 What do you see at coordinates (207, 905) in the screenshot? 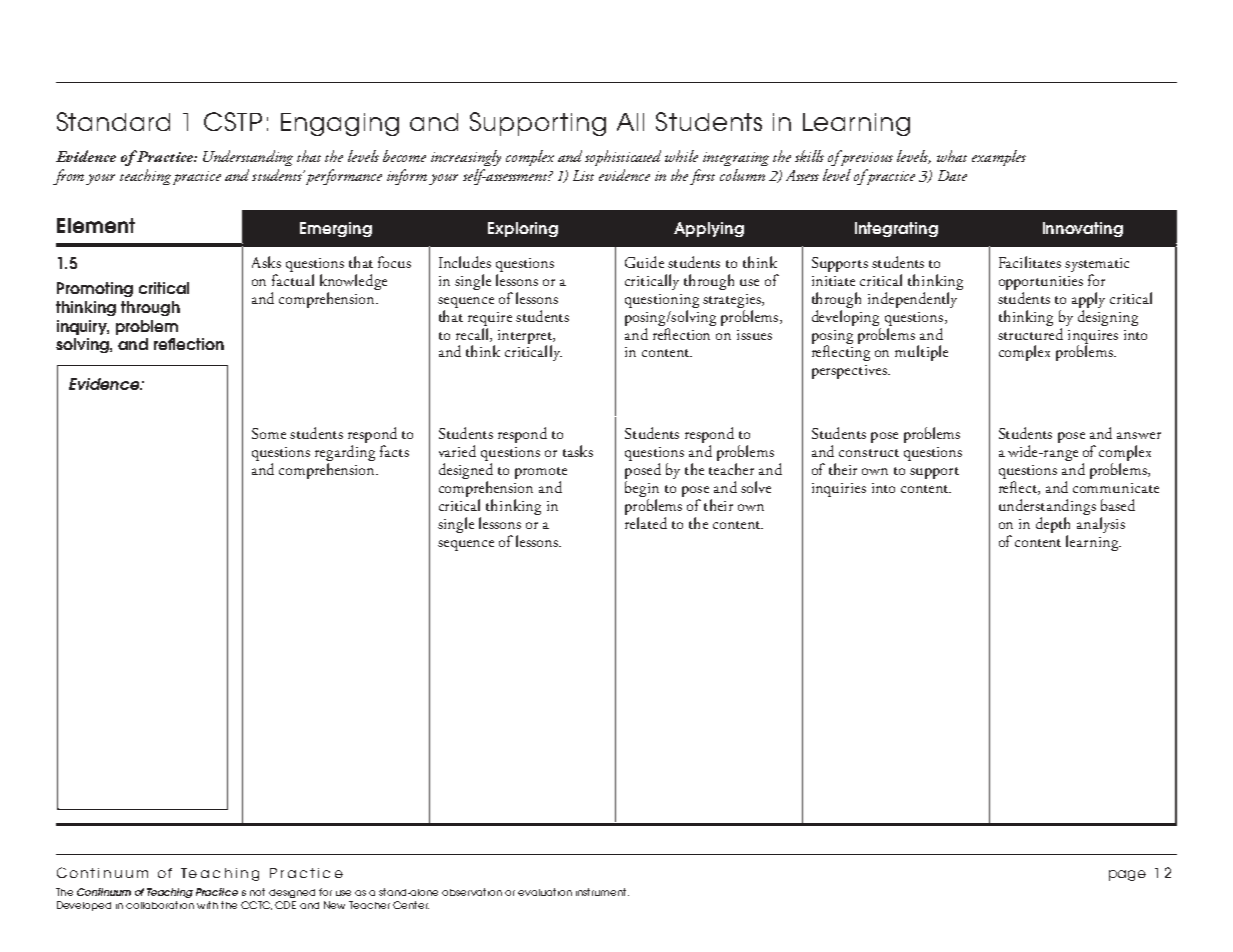
I see `with` at bounding box center [207, 905].
